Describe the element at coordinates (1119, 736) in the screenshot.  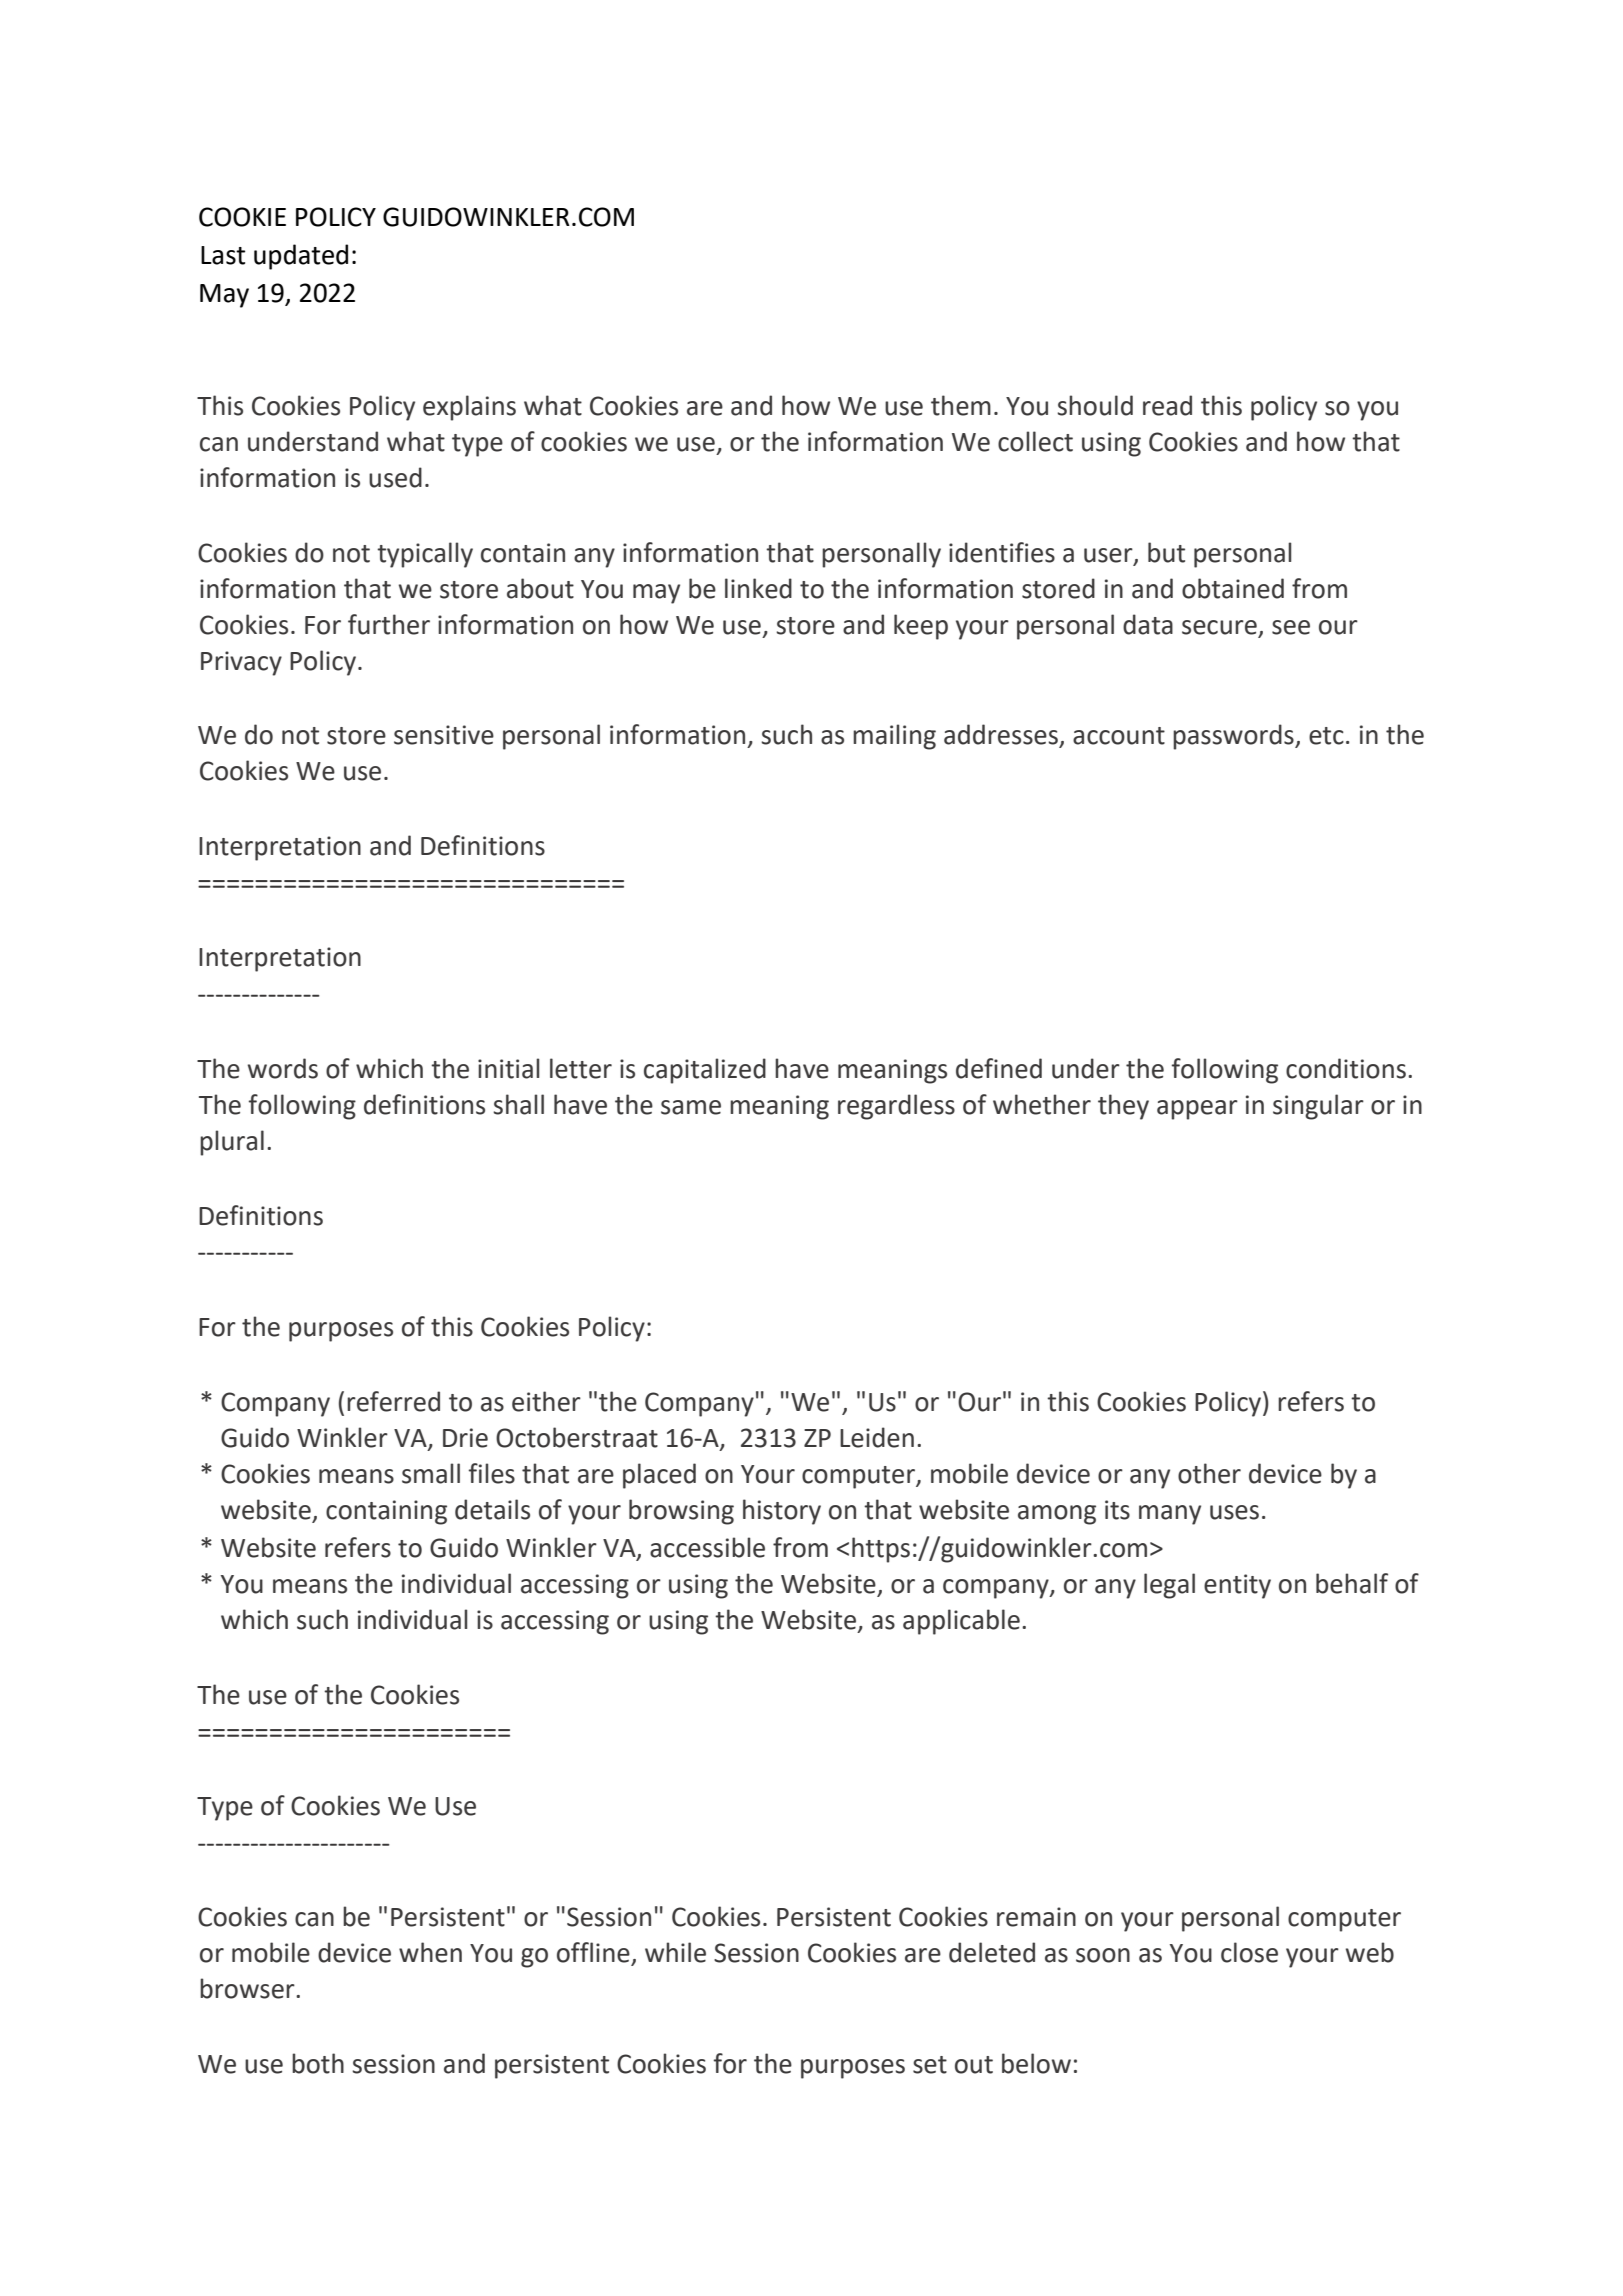
I see `account` at that location.
